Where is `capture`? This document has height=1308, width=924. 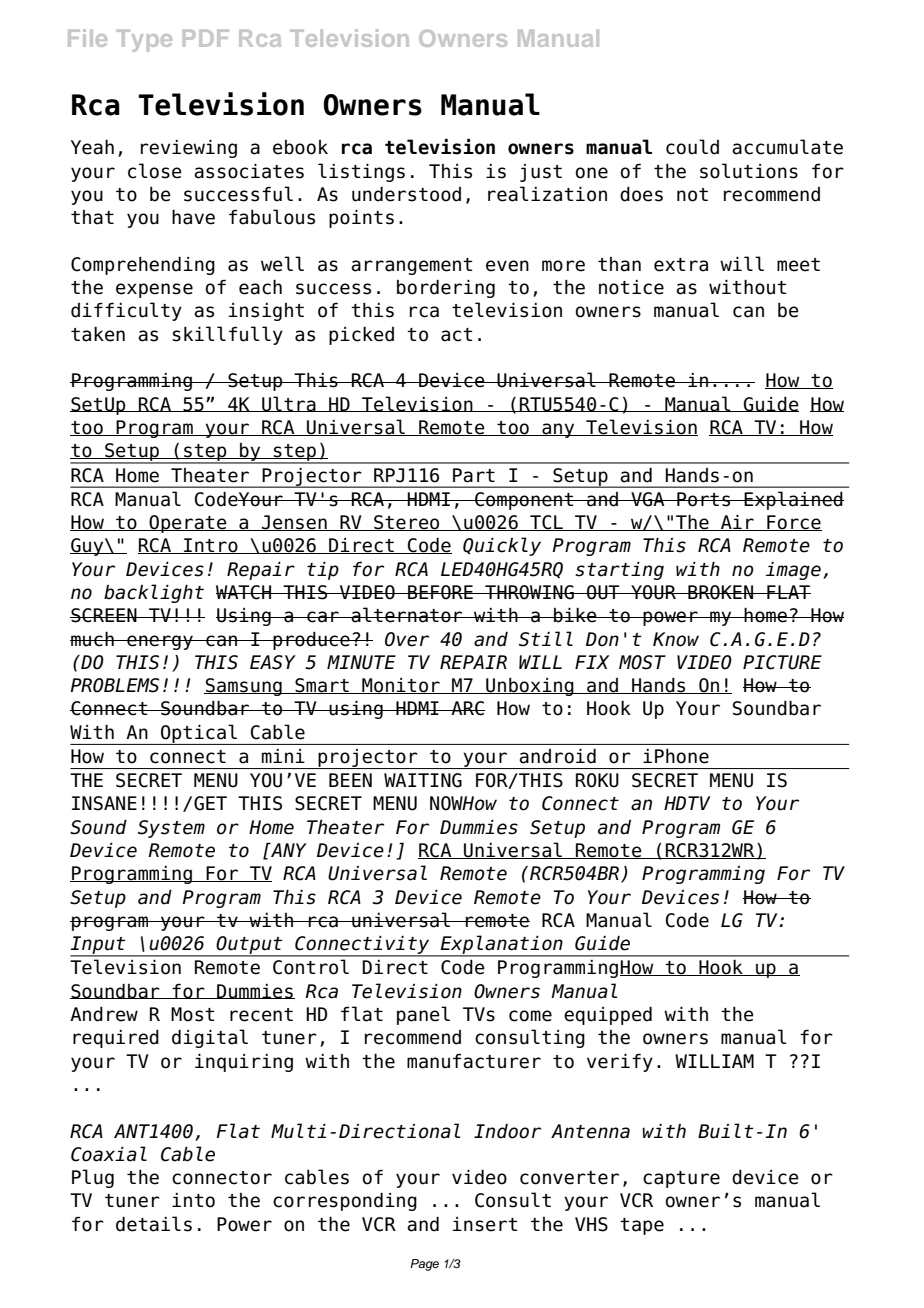
capture is located at coordinates (681, 1179).
